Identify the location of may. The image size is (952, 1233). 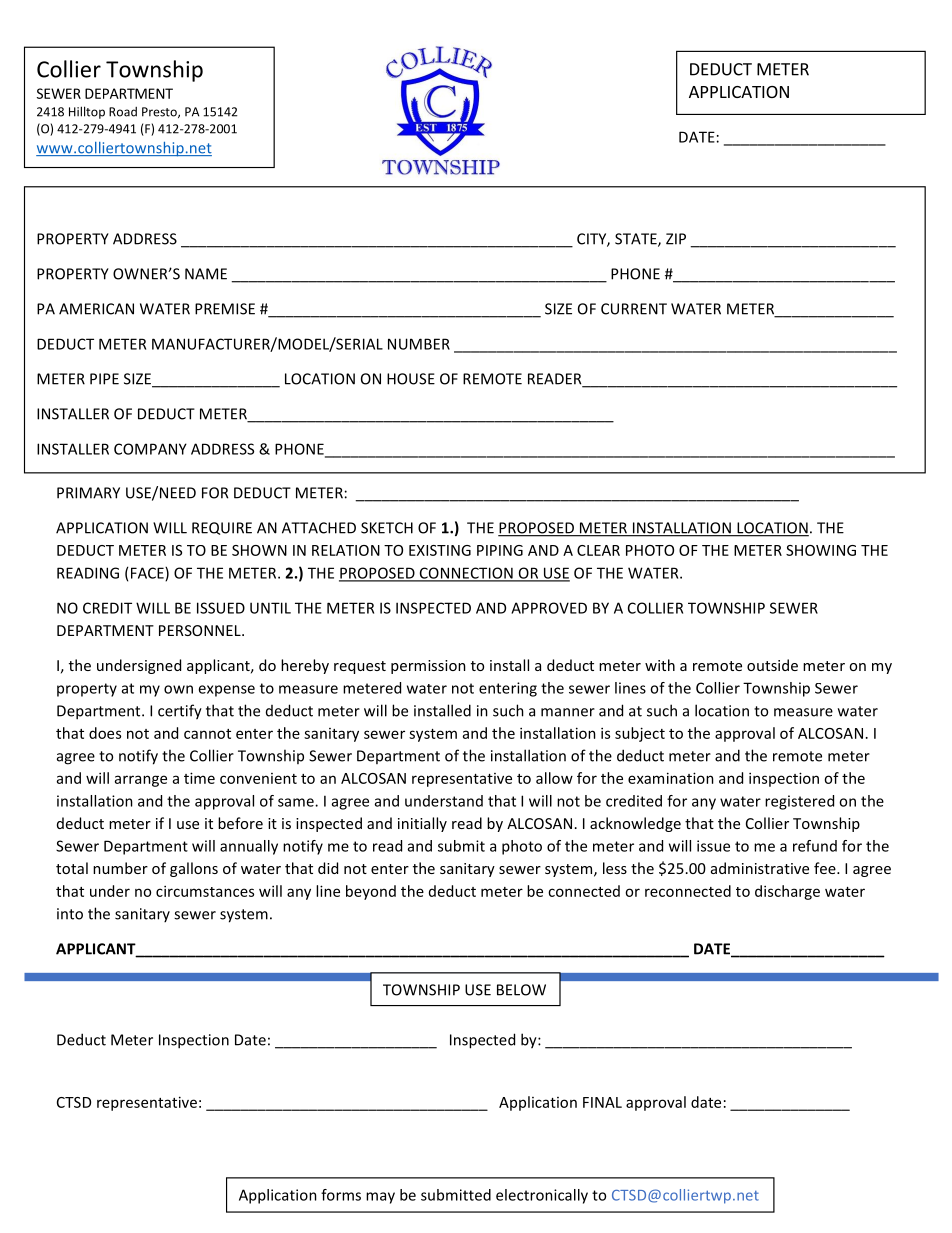
(380, 1198).
